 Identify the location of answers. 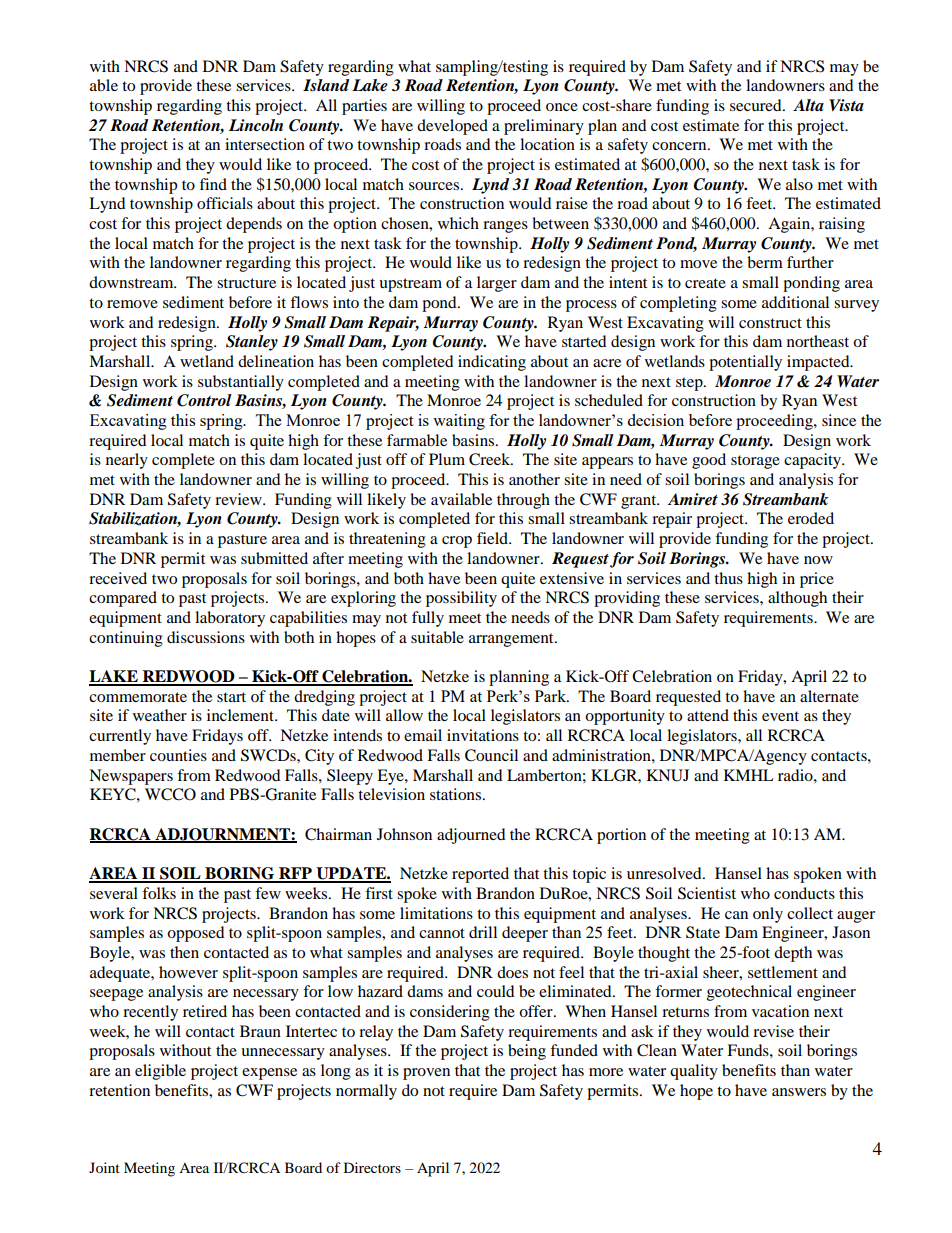
(799, 1092).
